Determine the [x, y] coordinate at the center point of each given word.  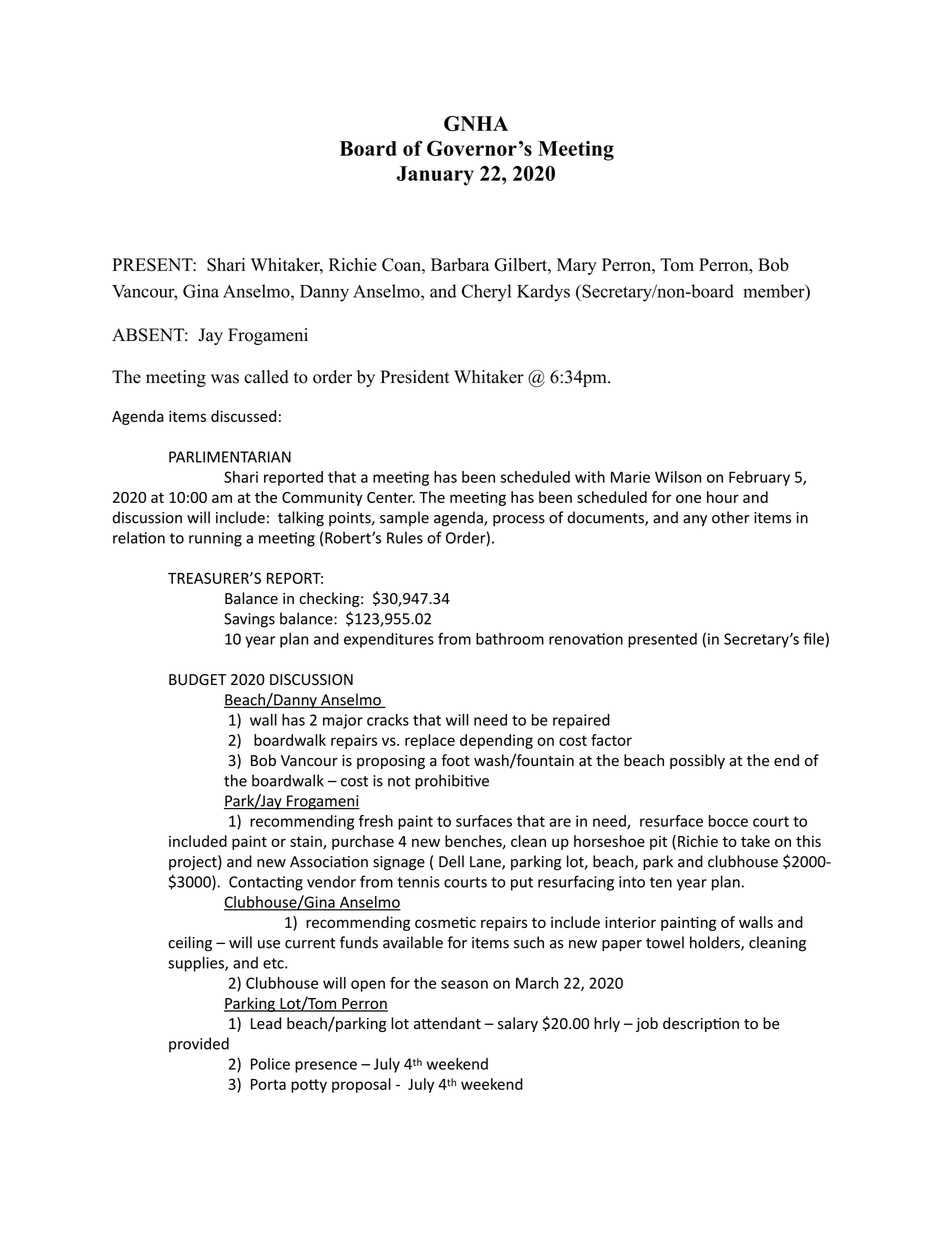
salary [518, 1024]
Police [270, 1064]
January [435, 176]
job [647, 1024]
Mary [577, 266]
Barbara [460, 265]
